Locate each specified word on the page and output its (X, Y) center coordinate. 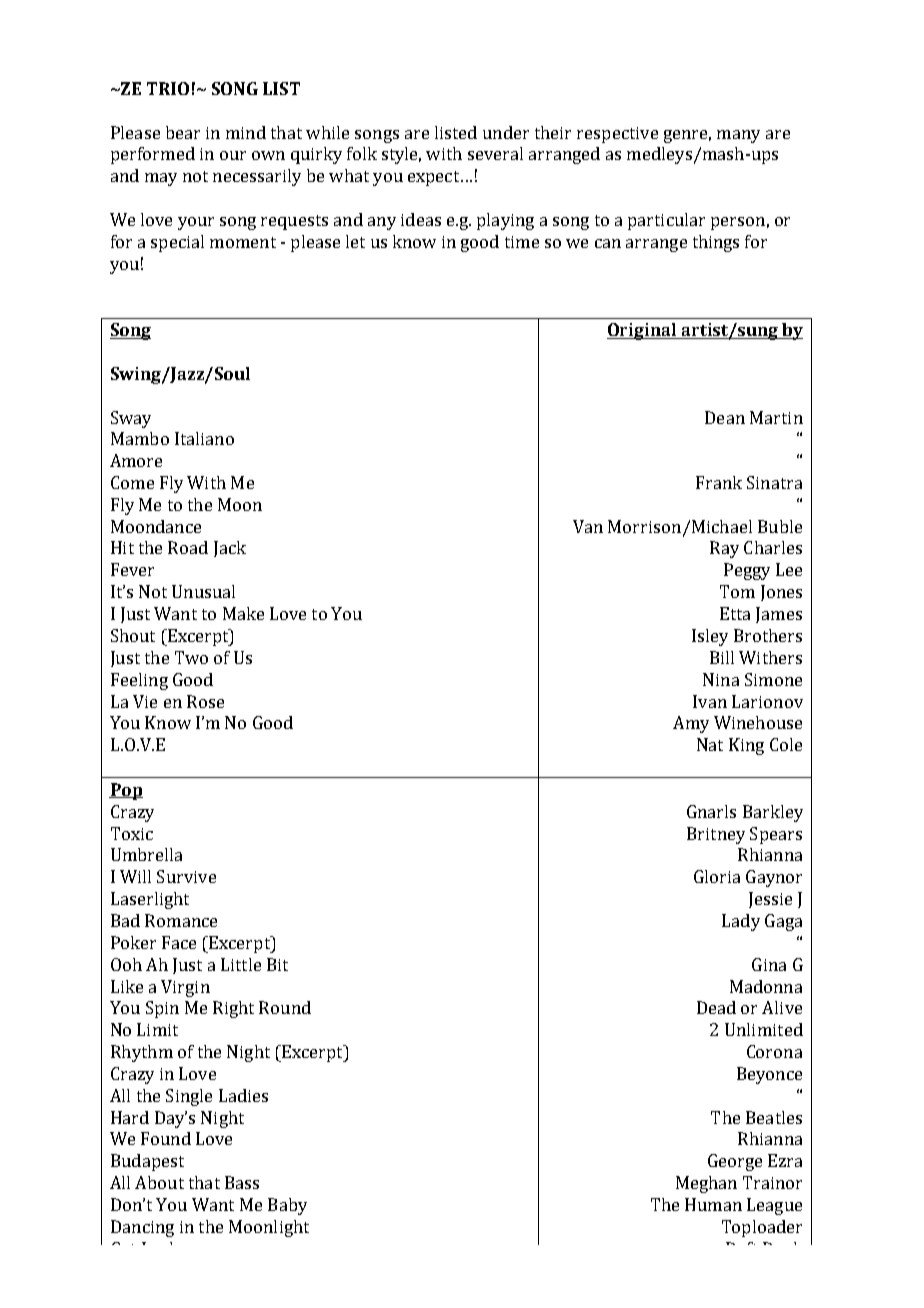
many (738, 136)
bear (183, 132)
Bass (242, 1182)
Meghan (706, 1184)
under (506, 132)
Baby (287, 1206)
